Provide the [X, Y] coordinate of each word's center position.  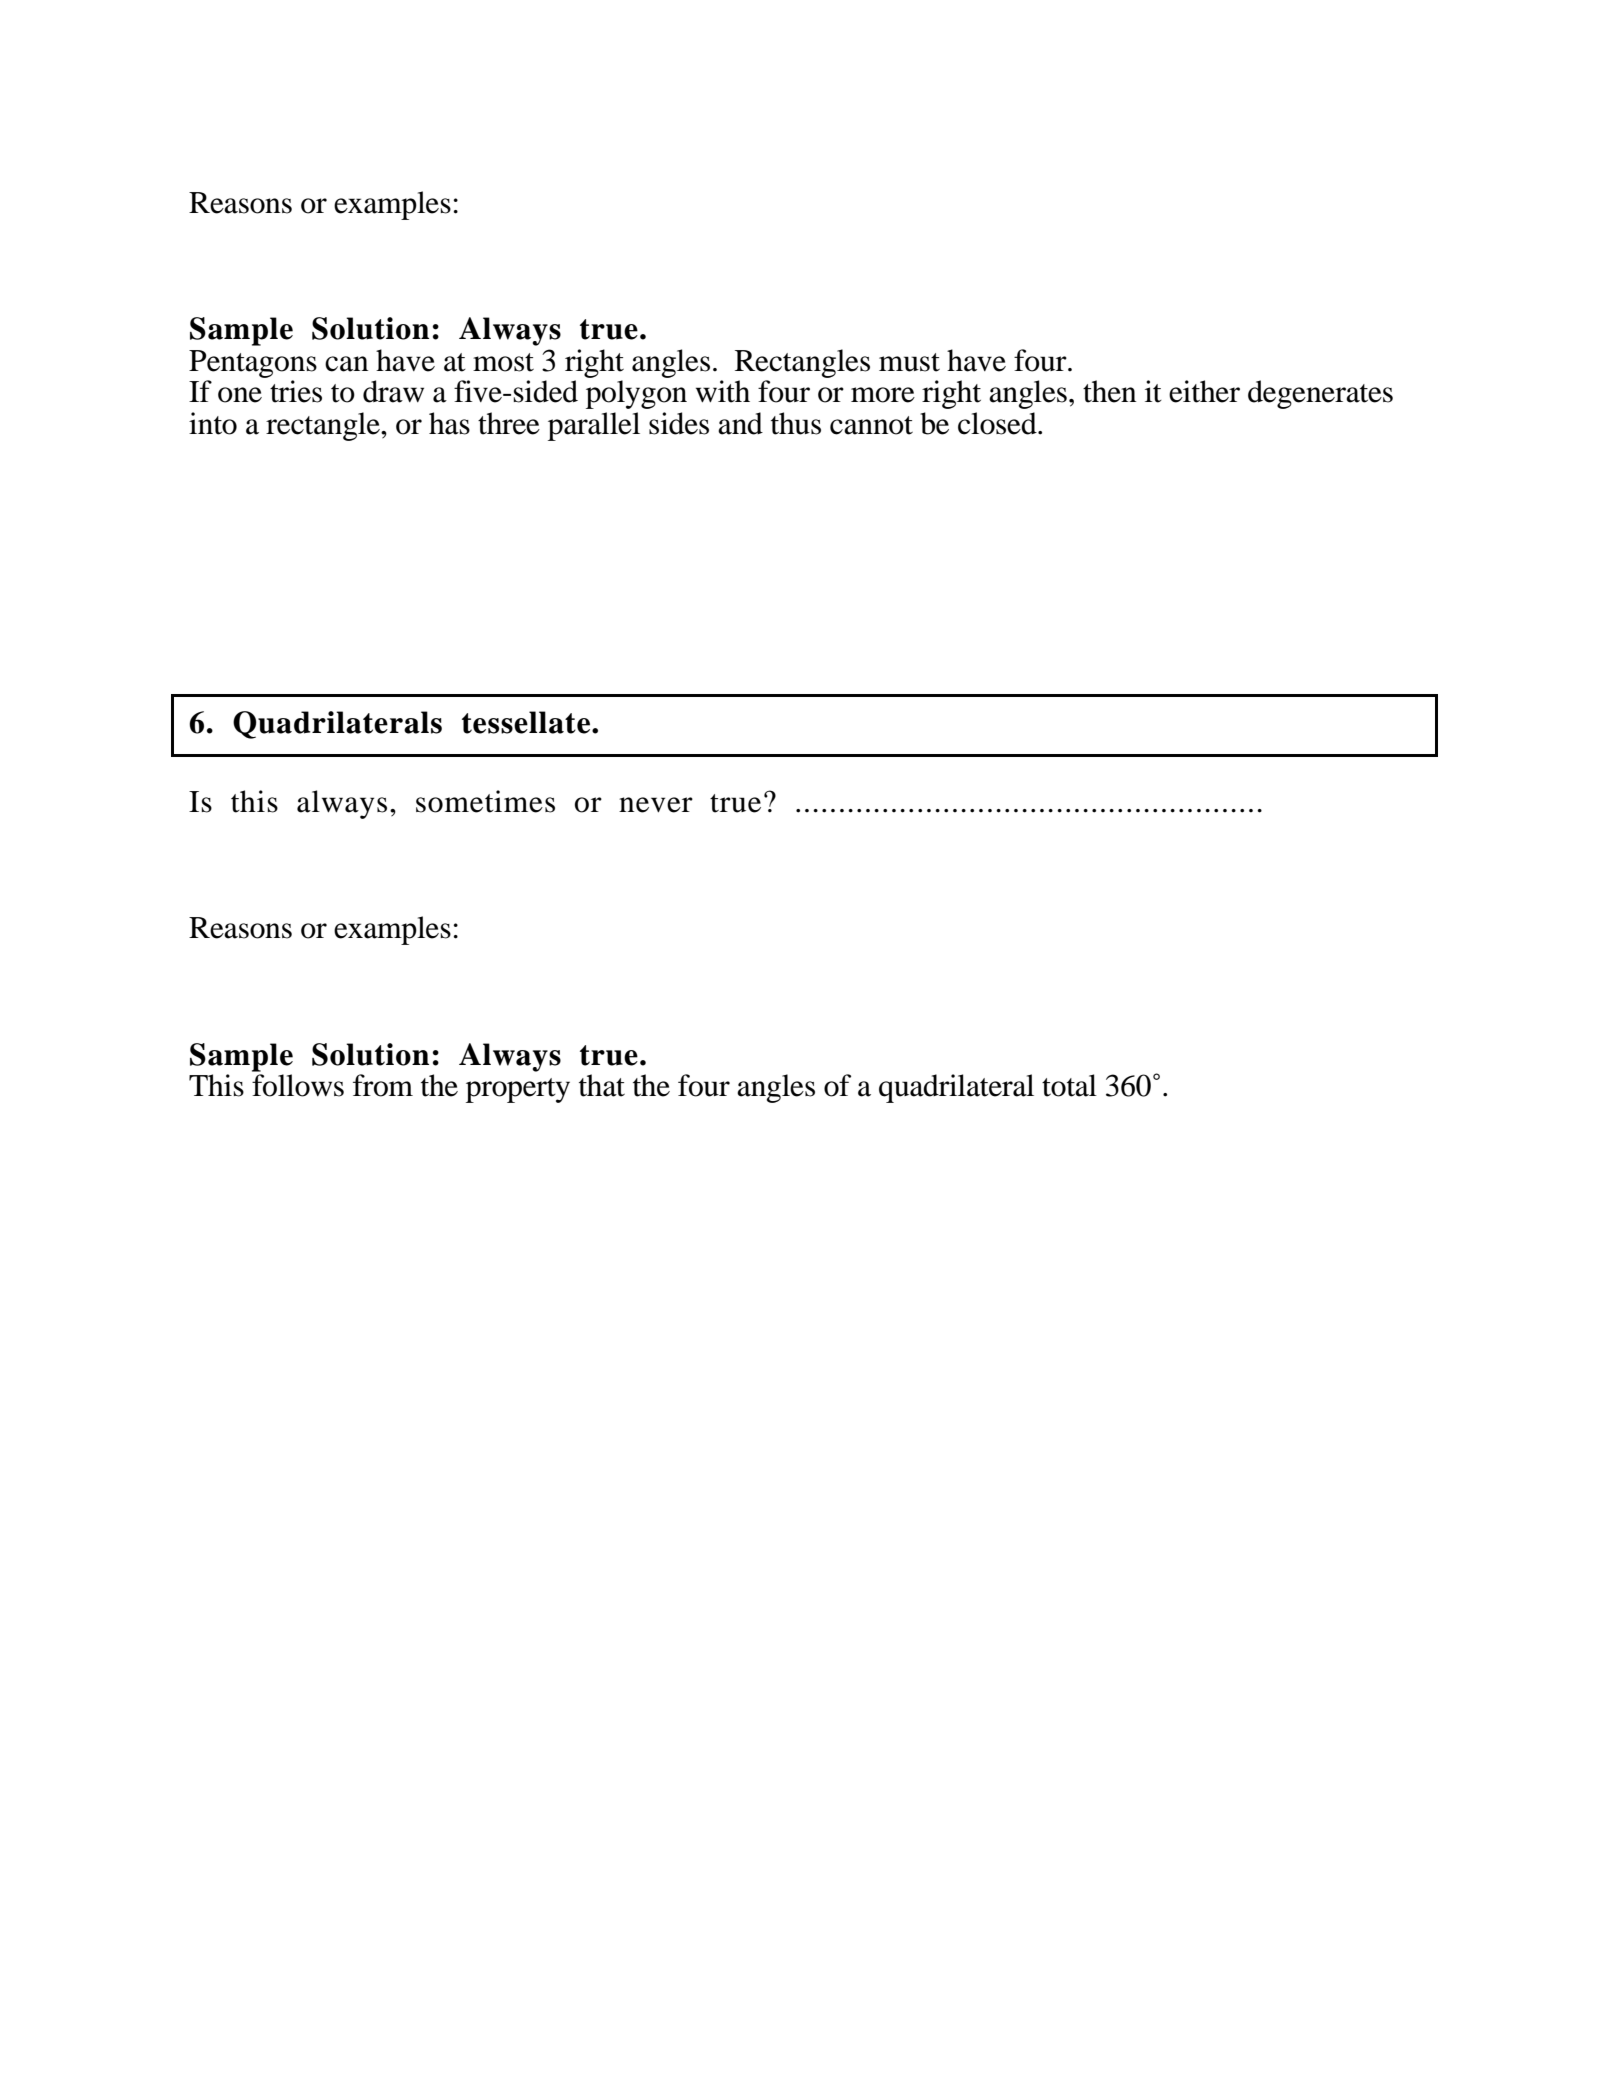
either [1204, 391]
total [1069, 1085]
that [602, 1085]
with [723, 391]
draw [393, 391]
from [383, 1085]
